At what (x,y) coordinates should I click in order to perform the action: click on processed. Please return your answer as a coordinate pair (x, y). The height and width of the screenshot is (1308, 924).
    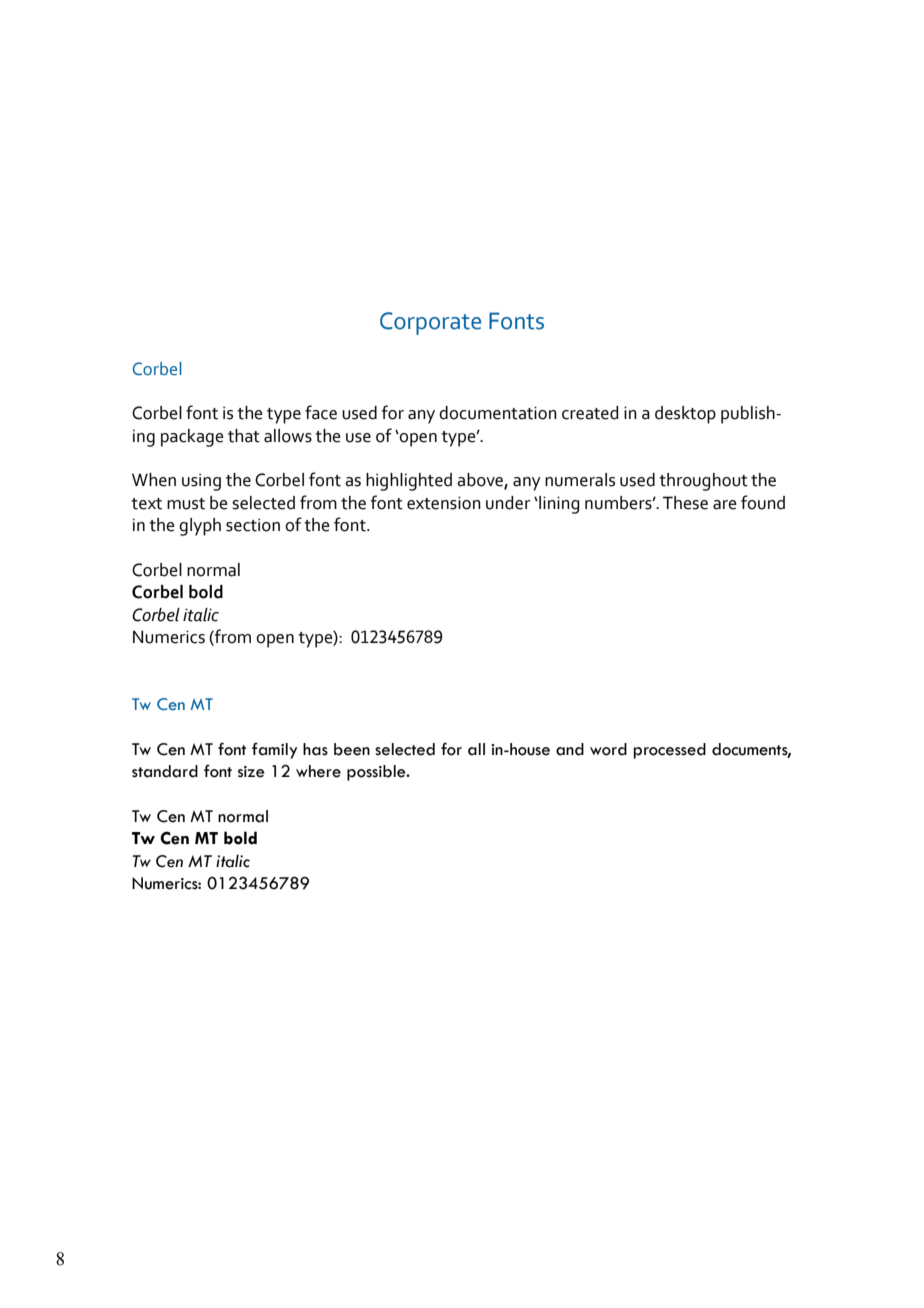
    Looking at the image, I should click on (669, 751).
